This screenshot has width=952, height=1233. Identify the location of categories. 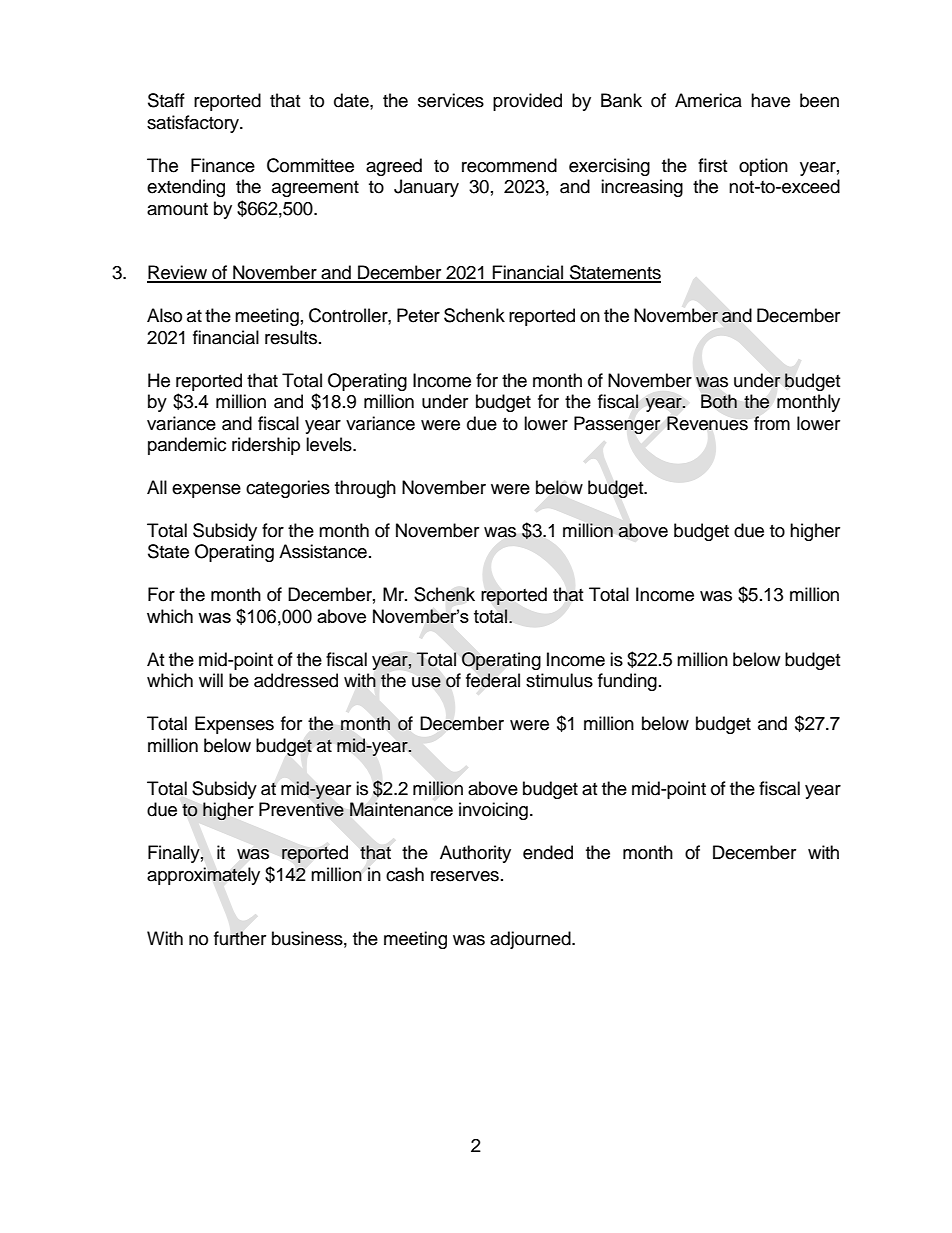
(288, 489).
